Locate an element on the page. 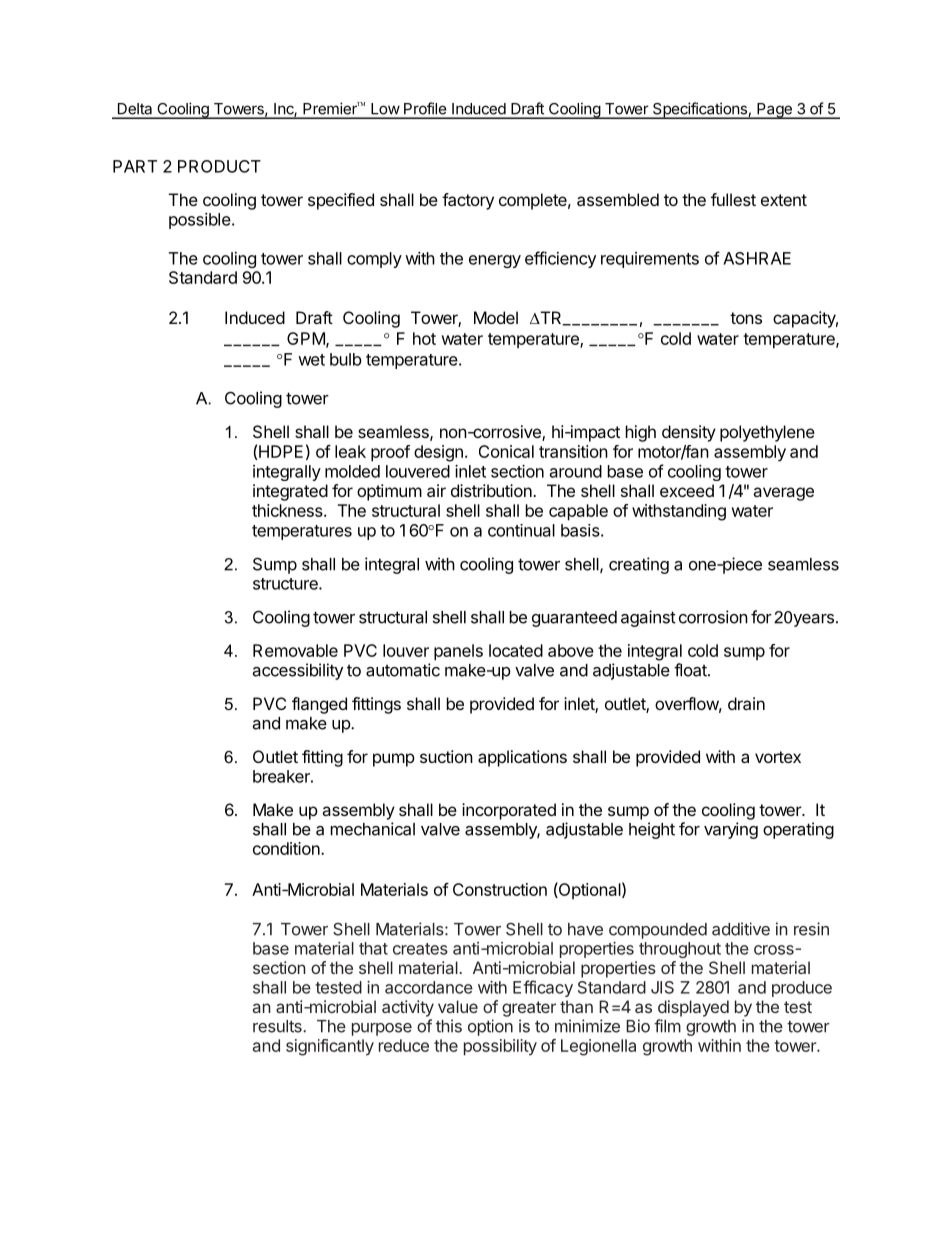  Page is located at coordinates (774, 111).
